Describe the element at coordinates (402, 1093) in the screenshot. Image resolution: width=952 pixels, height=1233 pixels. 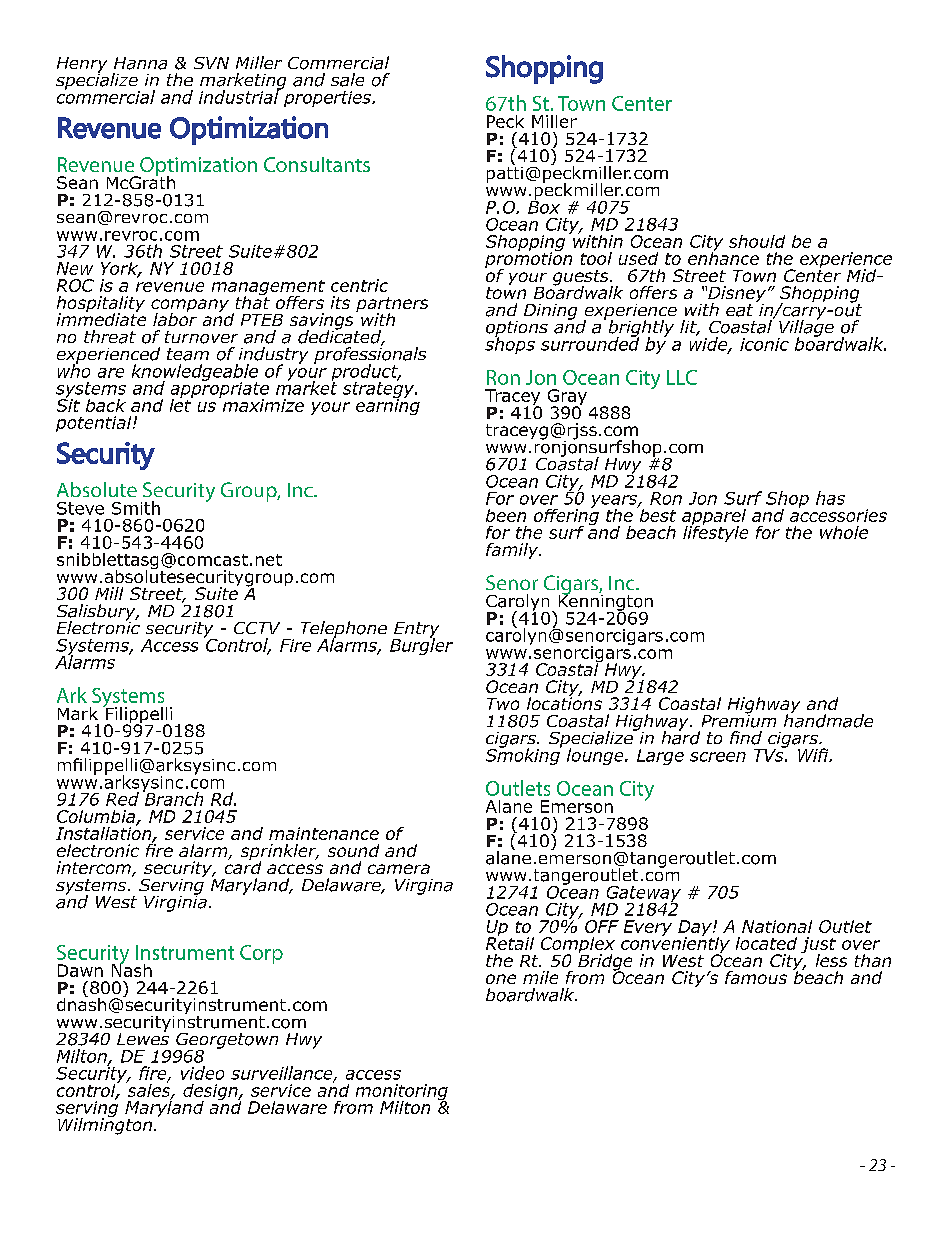
I see `monitoring` at that location.
